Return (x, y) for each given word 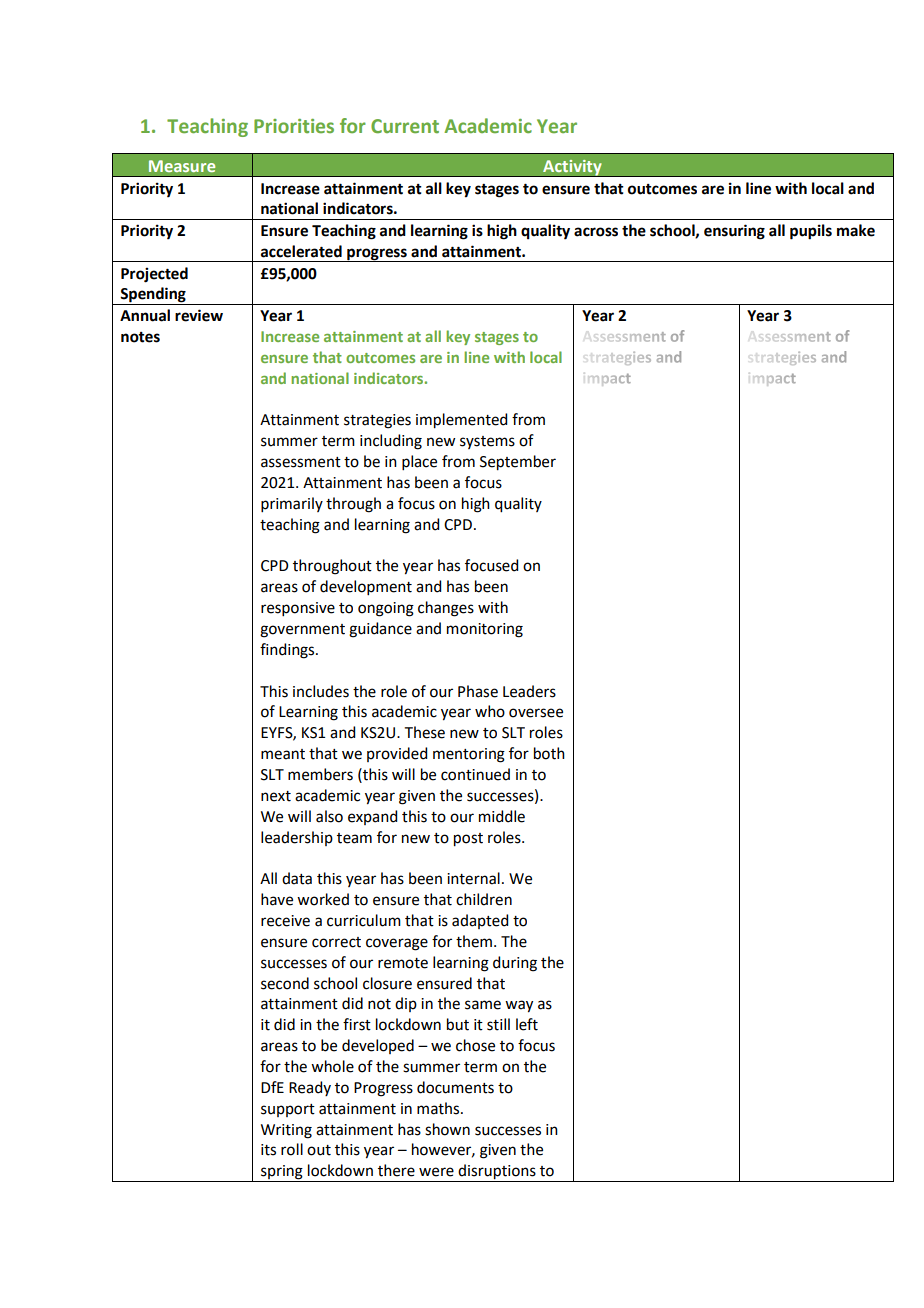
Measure (182, 166)
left (527, 1024)
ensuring (734, 232)
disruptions (497, 1173)
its (268, 1150)
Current (405, 126)
